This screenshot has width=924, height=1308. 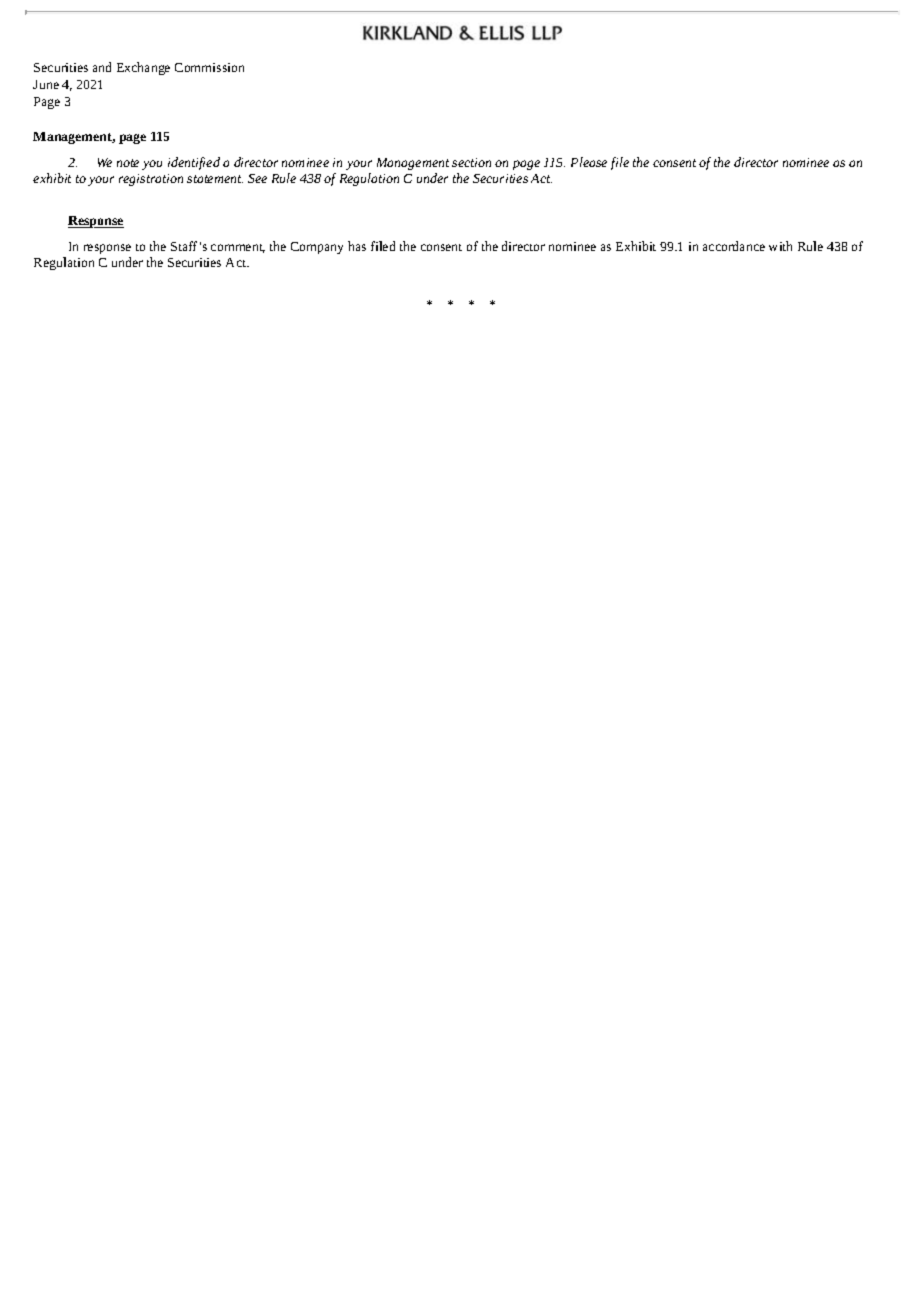 I want to click on See, so click(x=257, y=178).
